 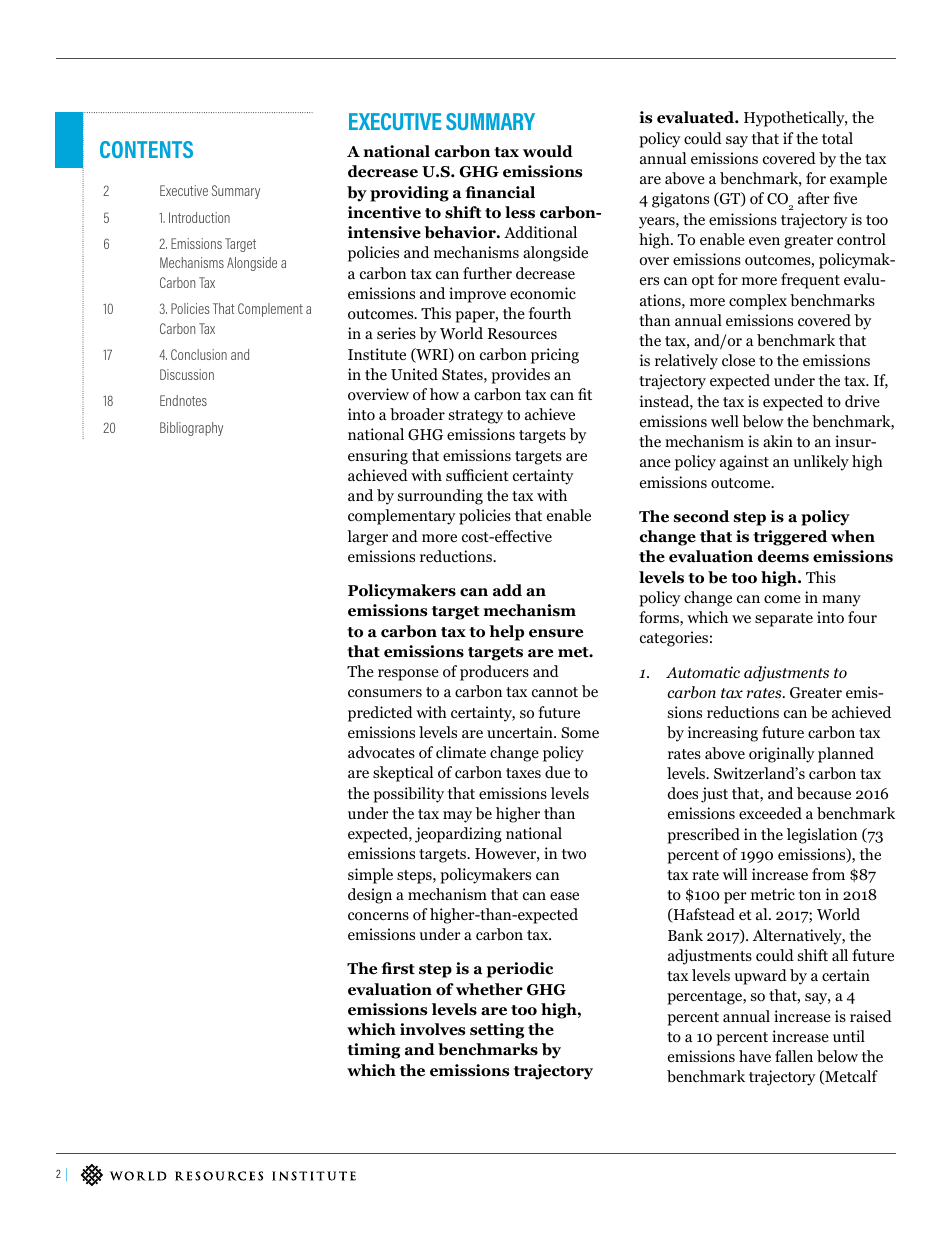 What do you see at coordinates (187, 374) in the document?
I see `Discussion` at bounding box center [187, 374].
